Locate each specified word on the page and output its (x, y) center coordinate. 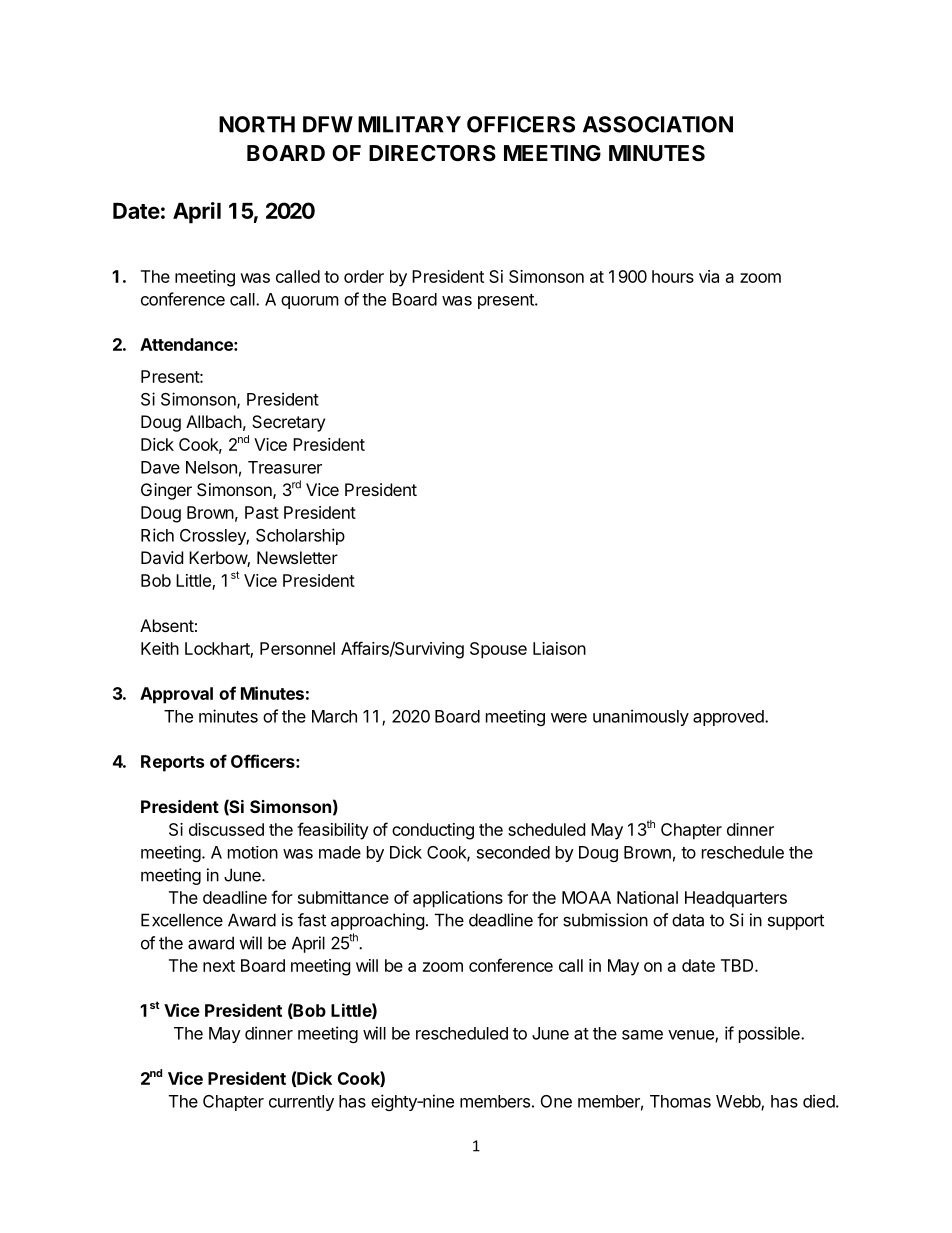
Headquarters (736, 899)
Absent (167, 625)
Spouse (498, 650)
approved (729, 718)
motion (253, 852)
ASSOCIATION (658, 124)
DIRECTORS (432, 153)
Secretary (288, 423)
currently (301, 1103)
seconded (513, 852)
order (364, 276)
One (556, 1101)
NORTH (257, 124)
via (709, 276)
